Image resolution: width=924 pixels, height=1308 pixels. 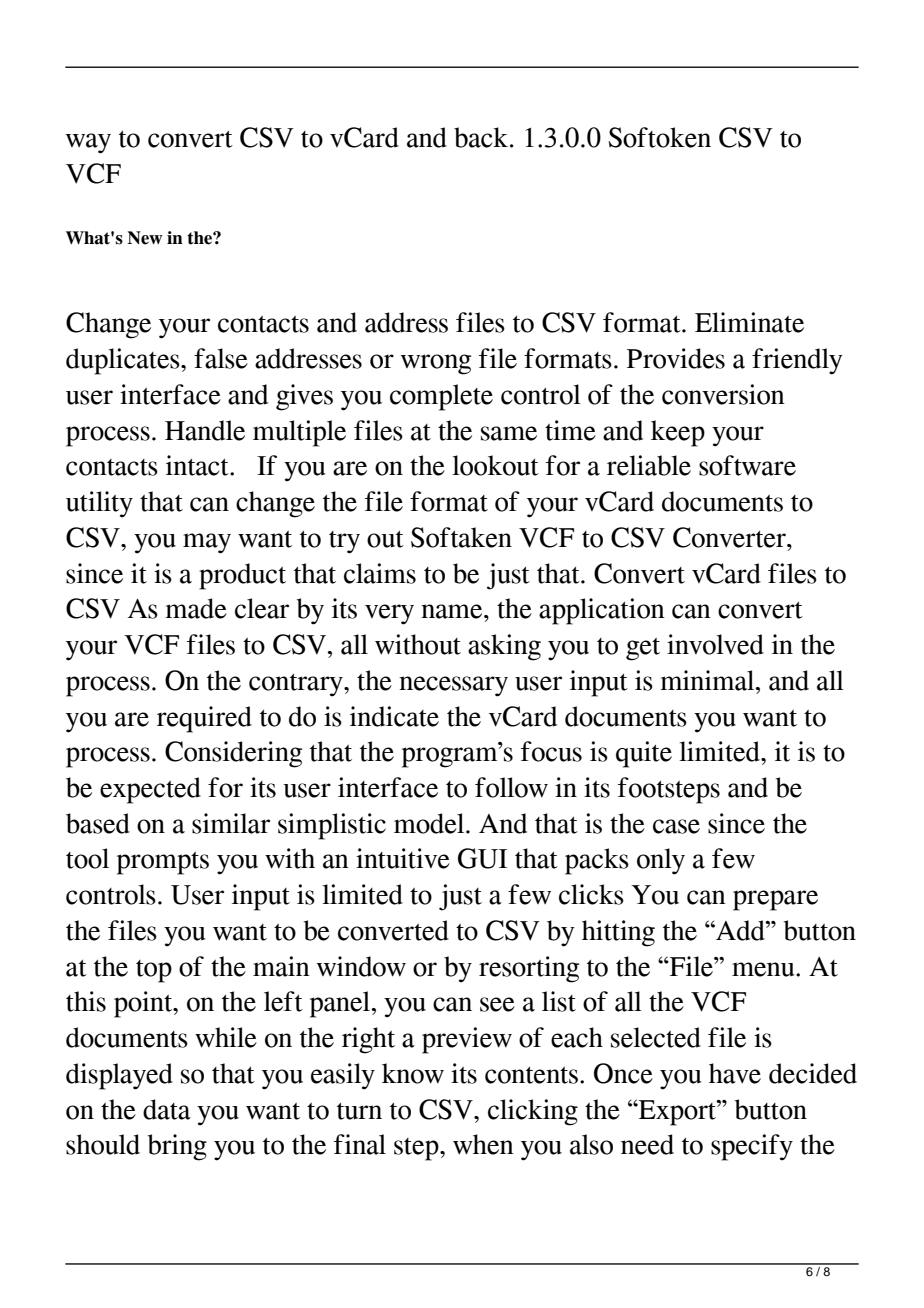 What do you see at coordinates (752, 1147) in the page?
I see `specify` at bounding box center [752, 1147].
